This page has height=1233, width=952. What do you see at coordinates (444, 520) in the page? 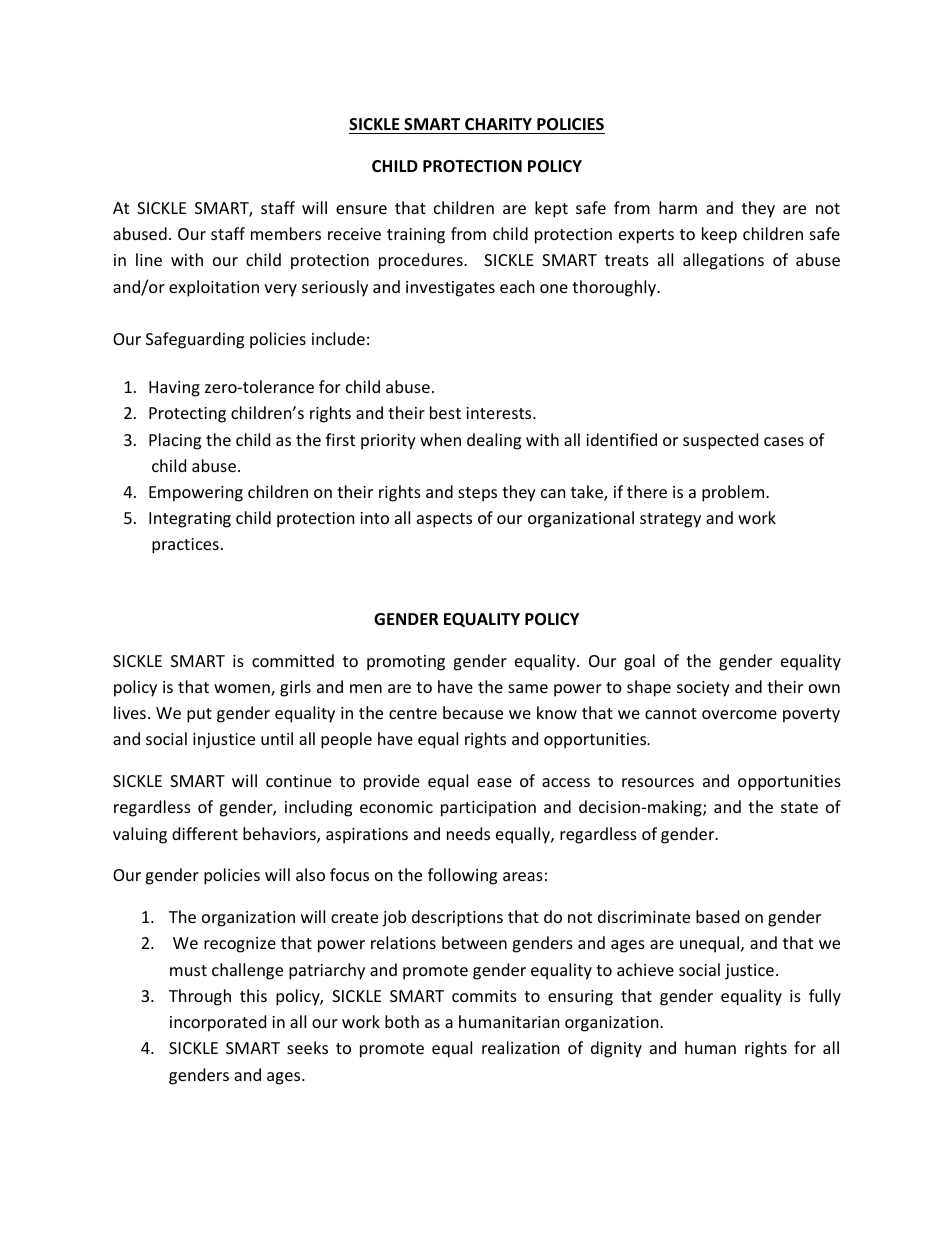
I see `aspects` at bounding box center [444, 520].
